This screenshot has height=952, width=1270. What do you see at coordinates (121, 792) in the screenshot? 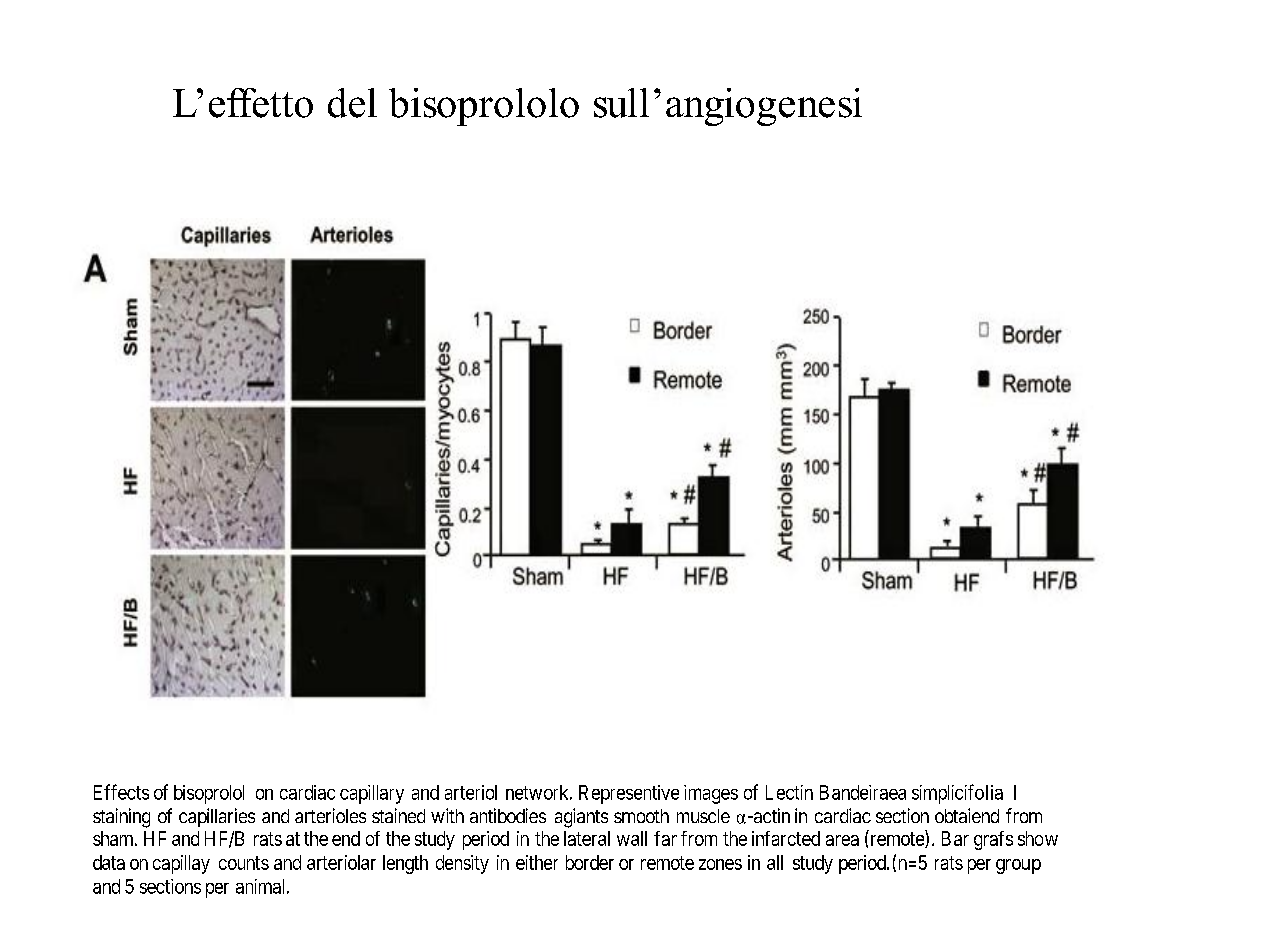
I see `Effects` at bounding box center [121, 792].
